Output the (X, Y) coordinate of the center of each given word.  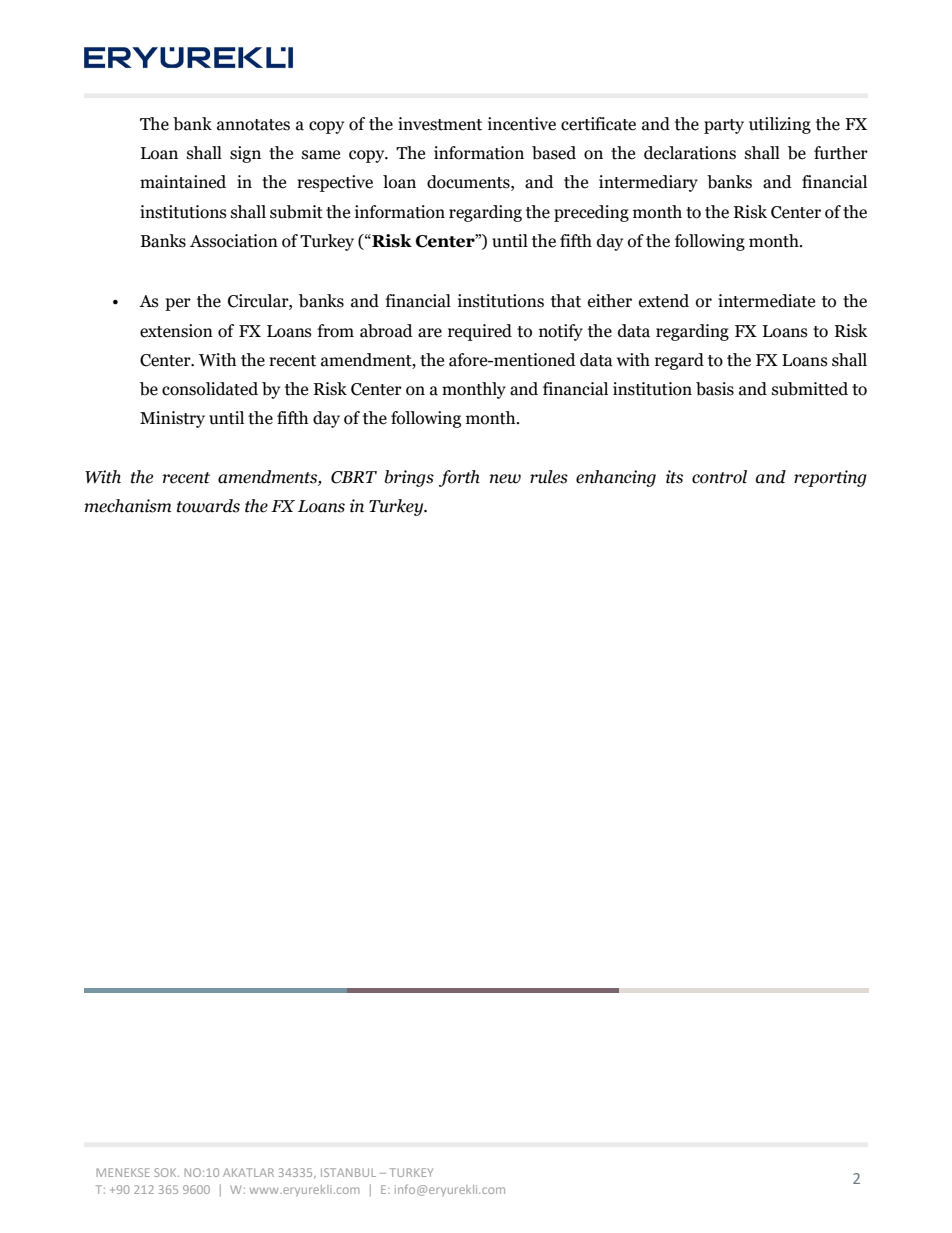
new (505, 479)
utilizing (780, 125)
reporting (830, 478)
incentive (522, 124)
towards (208, 506)
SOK (166, 1172)
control (719, 477)
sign (245, 154)
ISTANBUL (348, 1172)
